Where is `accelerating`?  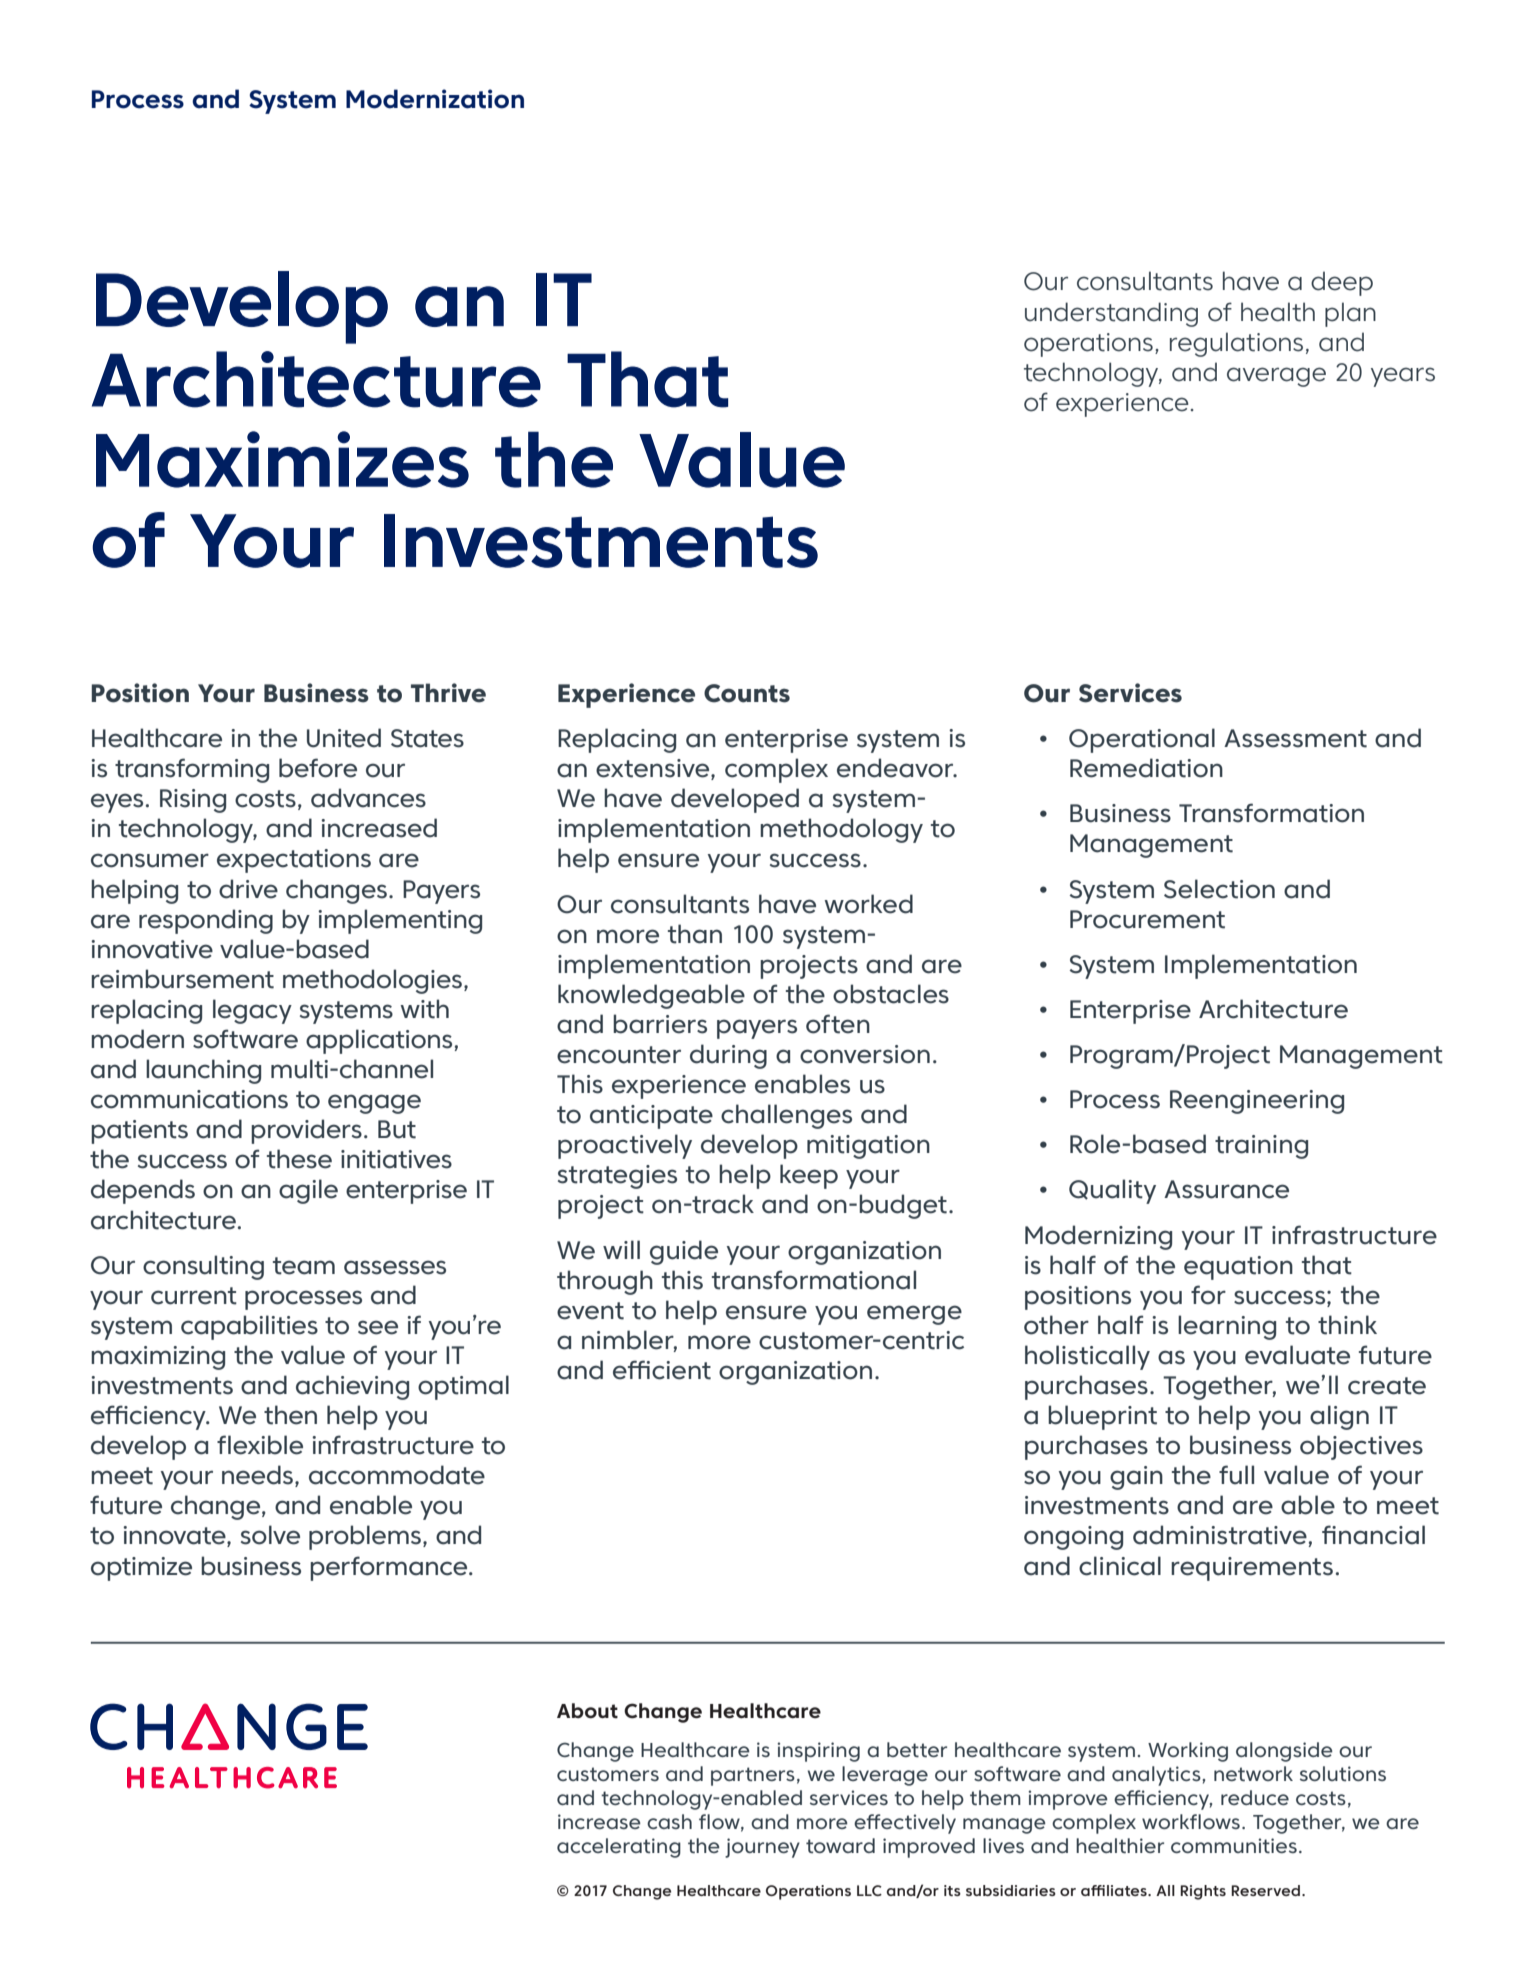
accelerating is located at coordinates (619, 1848).
